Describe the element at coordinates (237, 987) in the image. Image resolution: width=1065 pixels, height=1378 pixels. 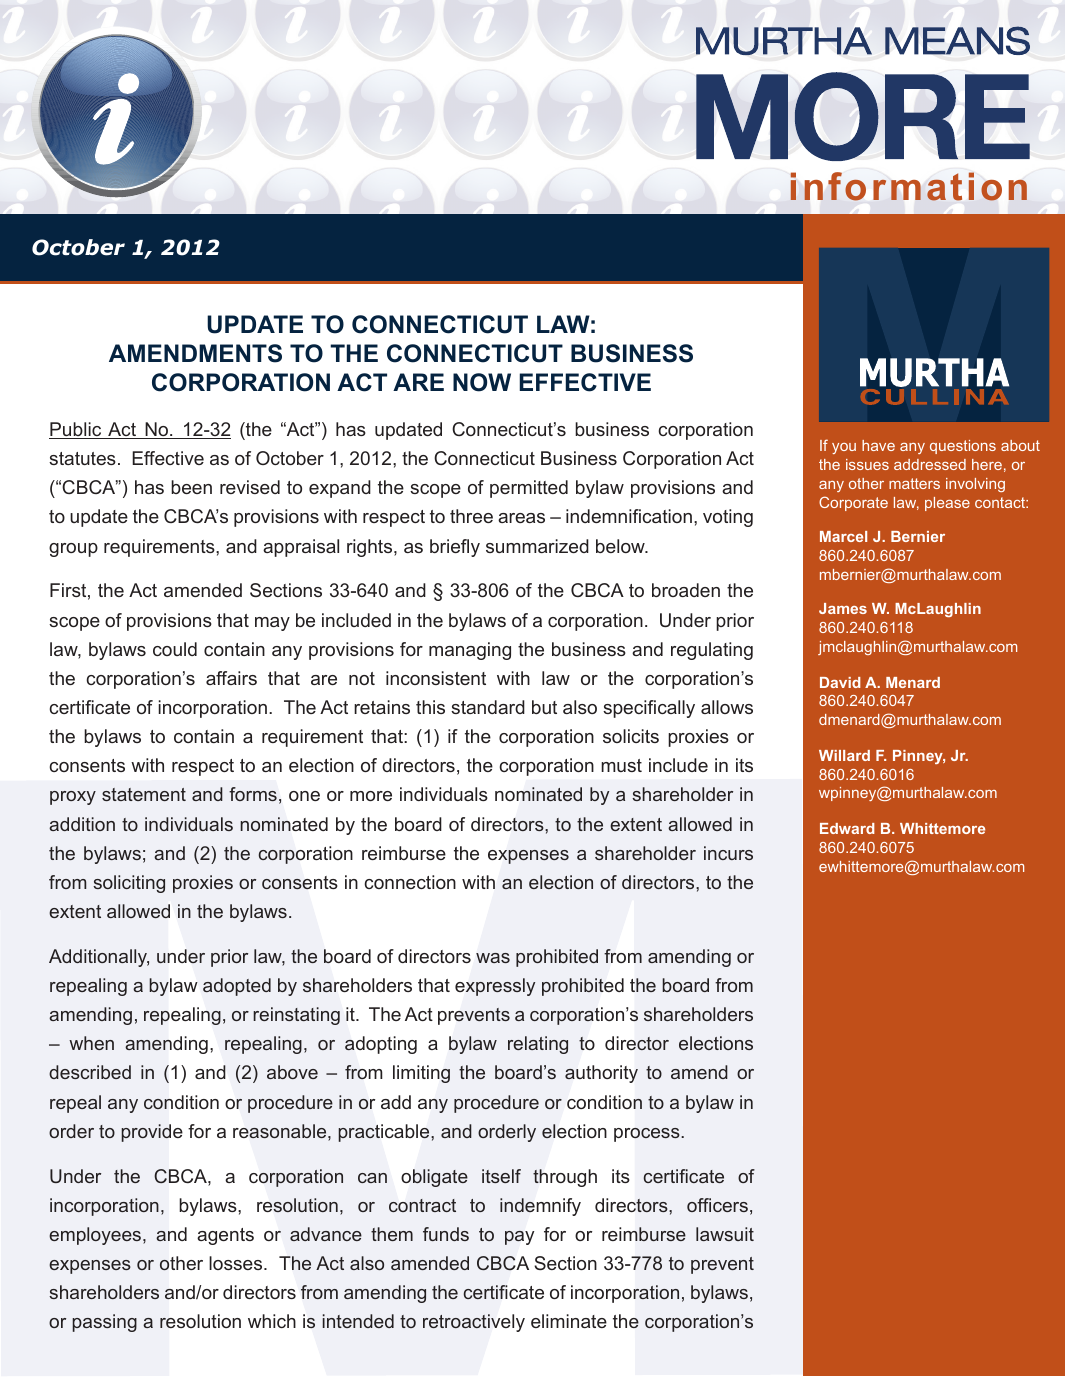
I see `adopted` at that location.
